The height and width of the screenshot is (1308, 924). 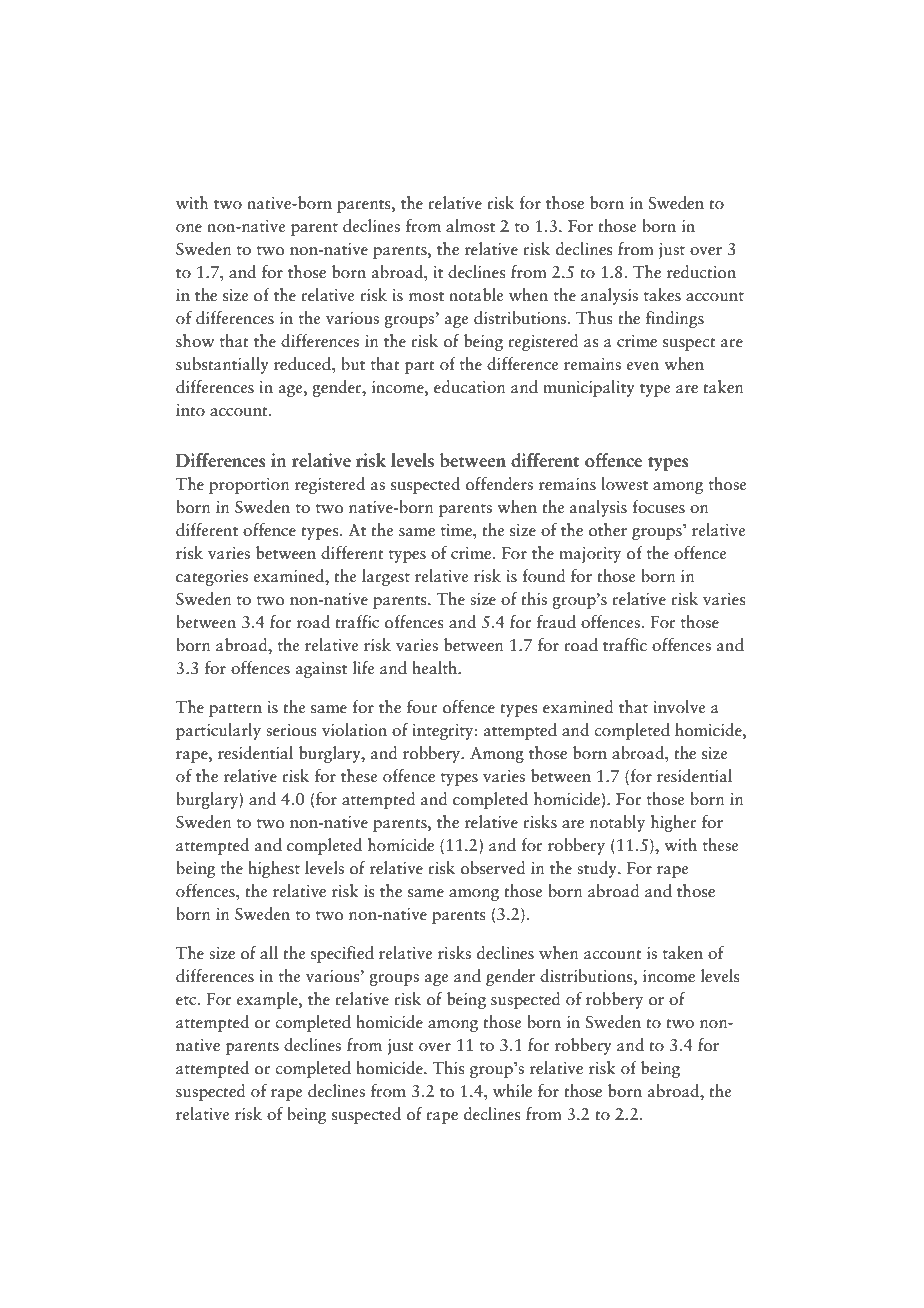 I want to click on health, so click(x=436, y=668).
